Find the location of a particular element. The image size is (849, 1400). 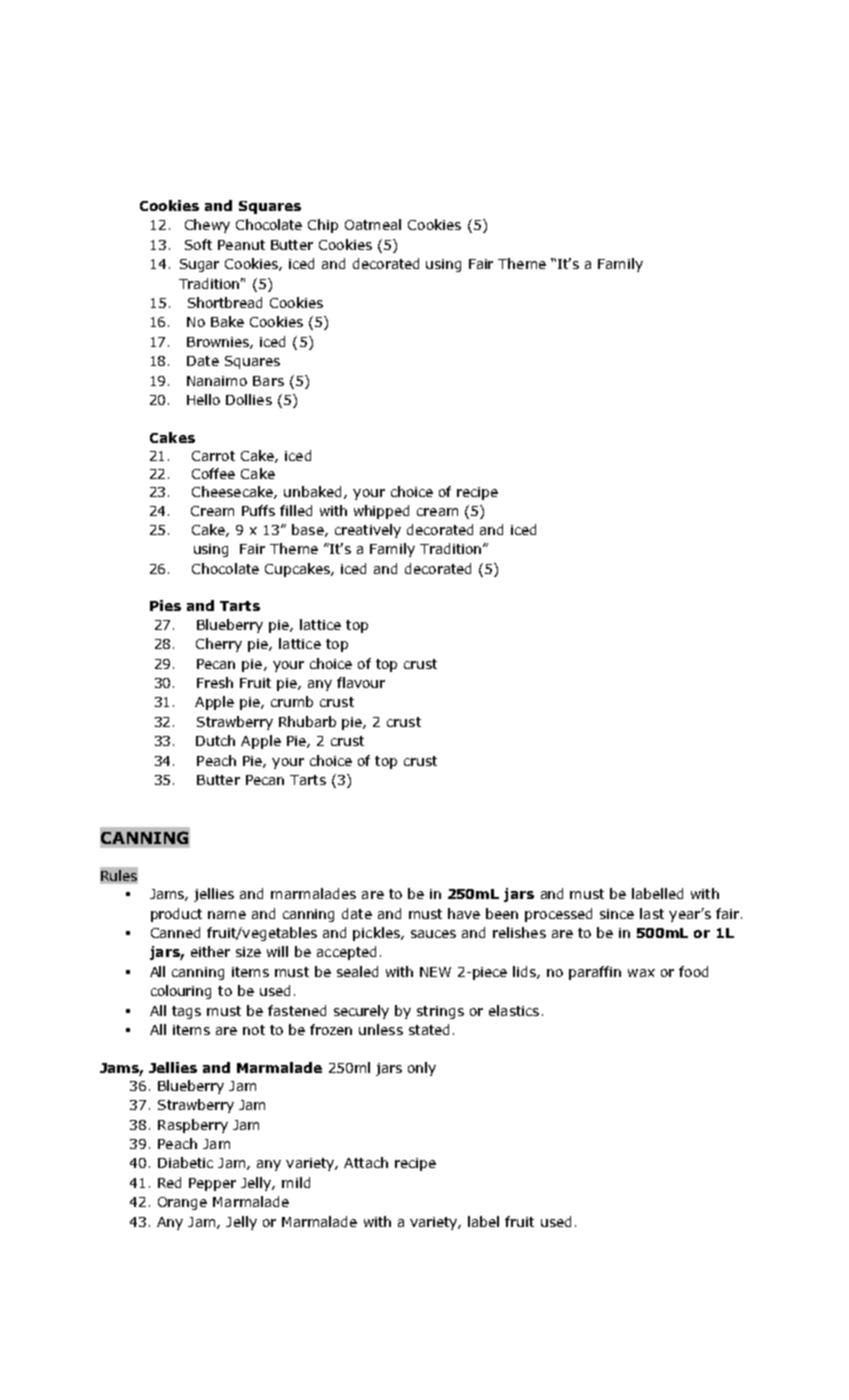

Chip is located at coordinates (323, 226).
